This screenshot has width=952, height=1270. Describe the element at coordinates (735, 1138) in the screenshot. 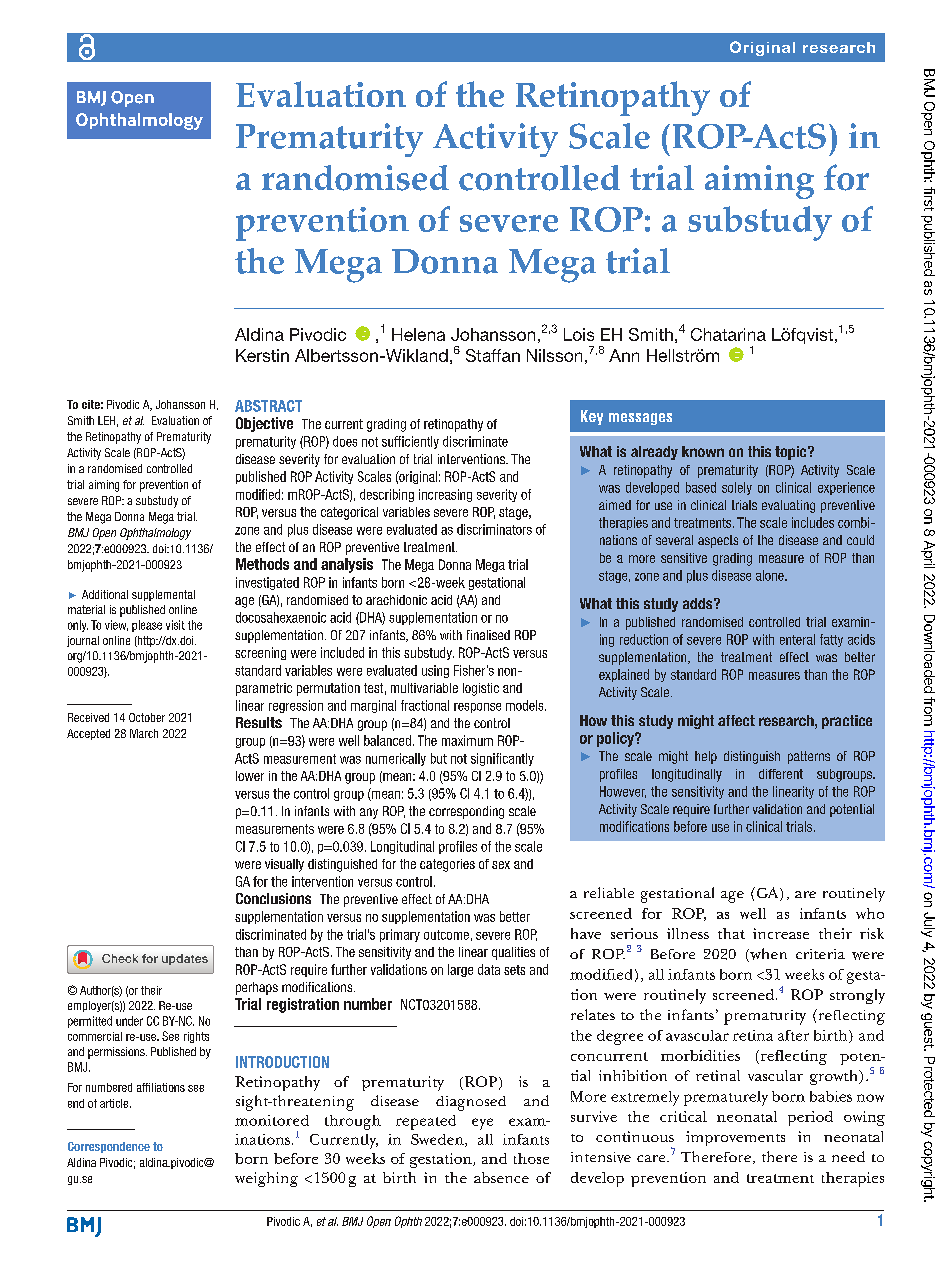

I see `improvements` at that location.
